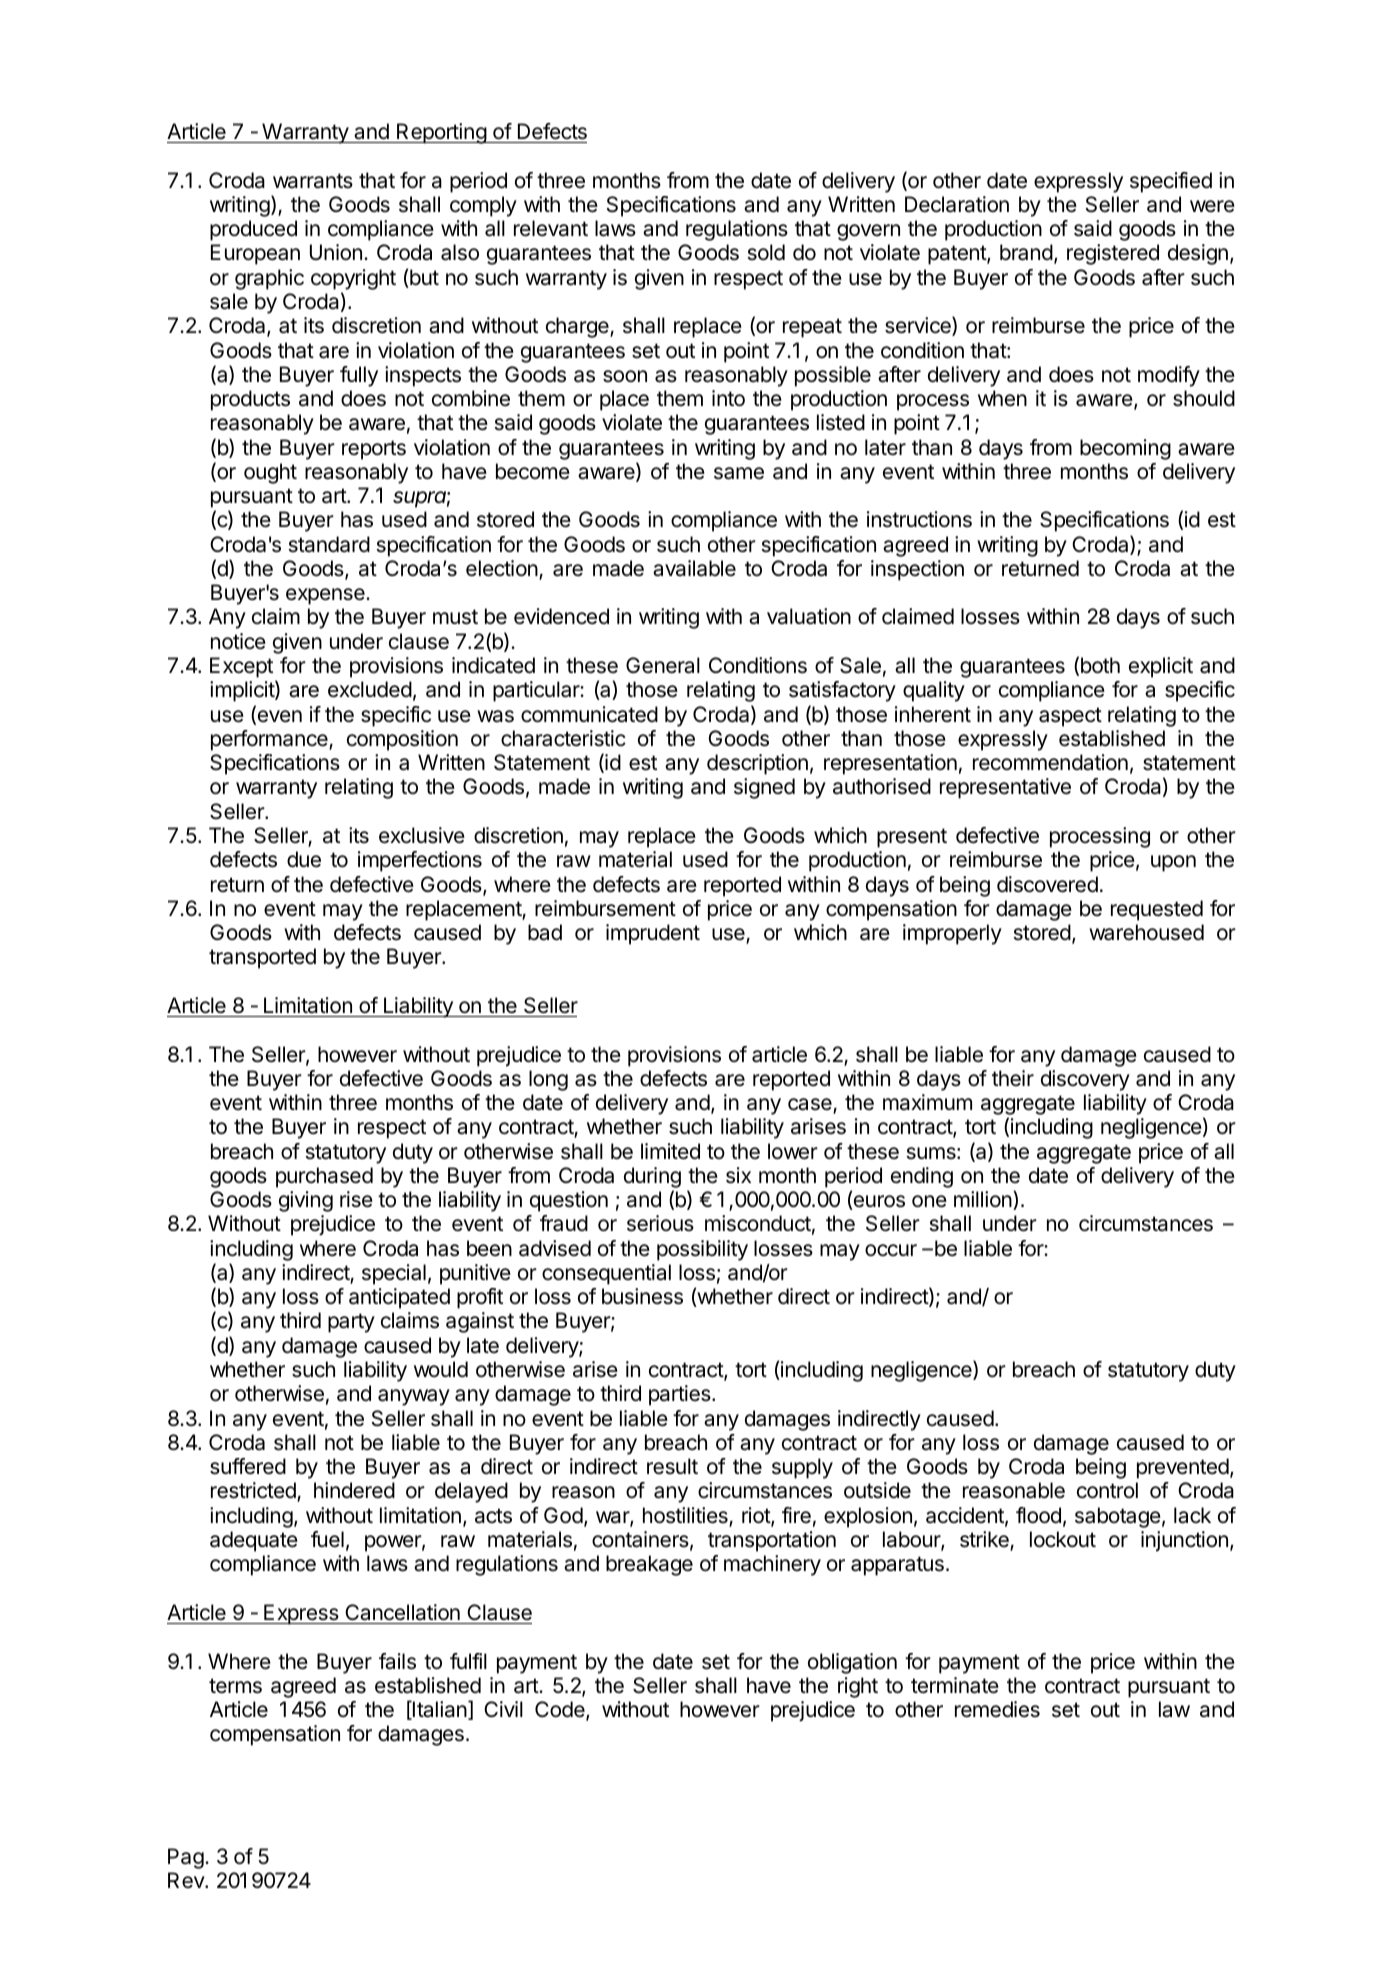  What do you see at coordinates (1171, 182) in the page?
I see `specified` at bounding box center [1171, 182].
